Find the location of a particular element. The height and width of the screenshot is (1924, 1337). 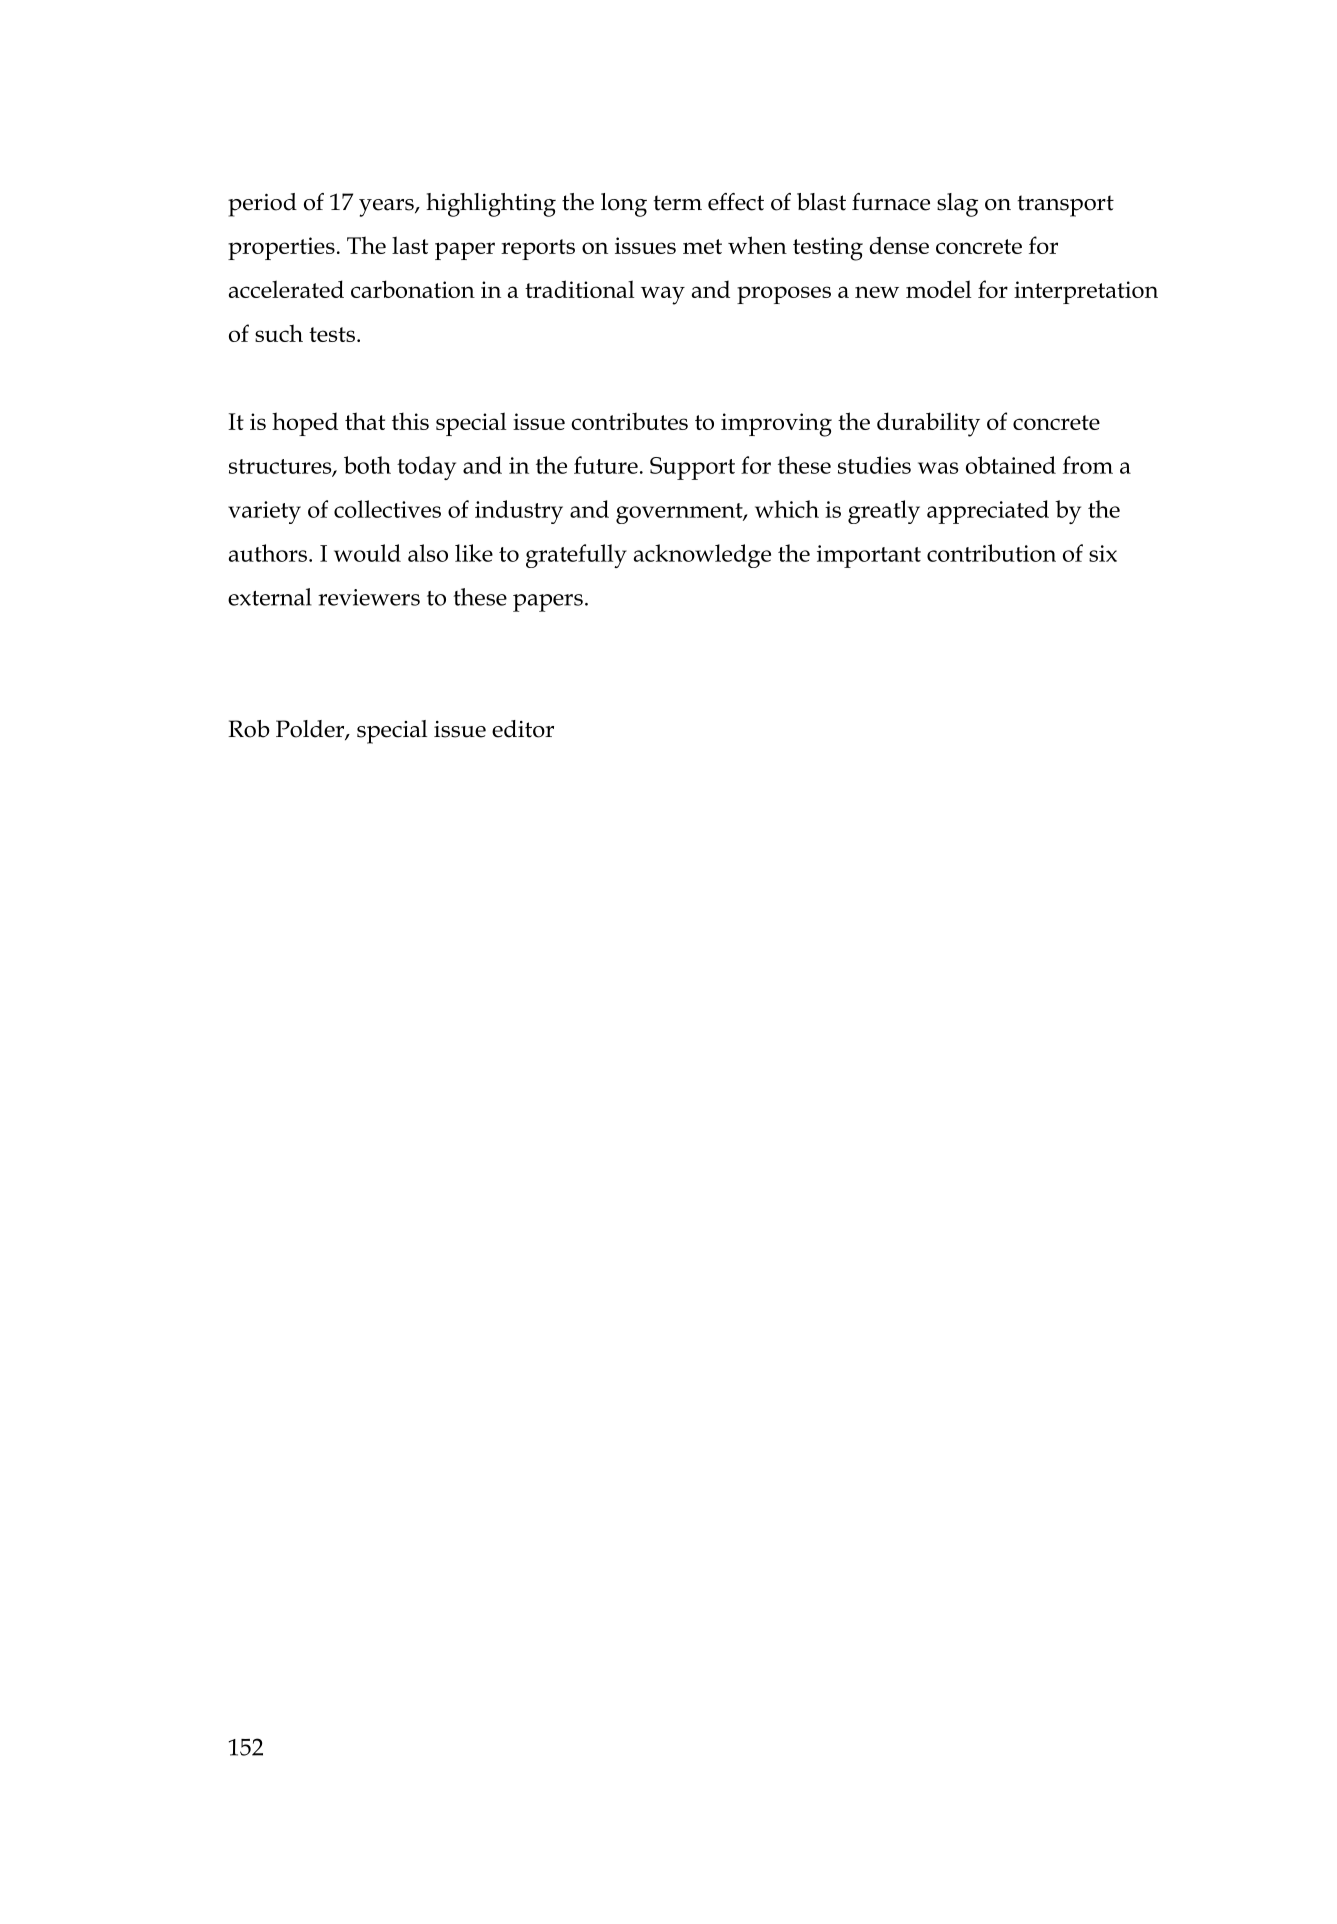

Rob is located at coordinates (249, 729).
